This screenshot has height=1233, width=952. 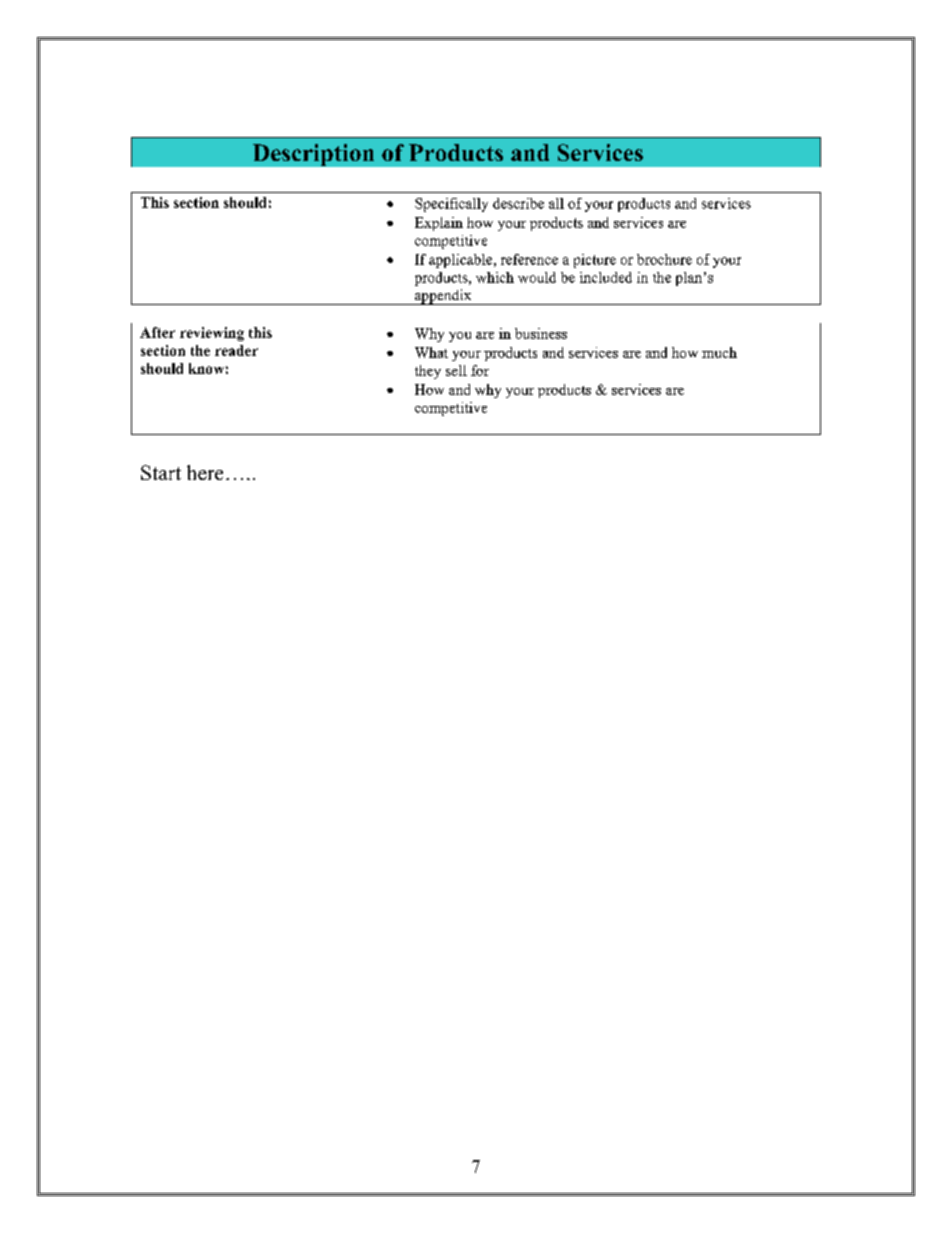 I want to click on reviewing, so click(x=212, y=334).
